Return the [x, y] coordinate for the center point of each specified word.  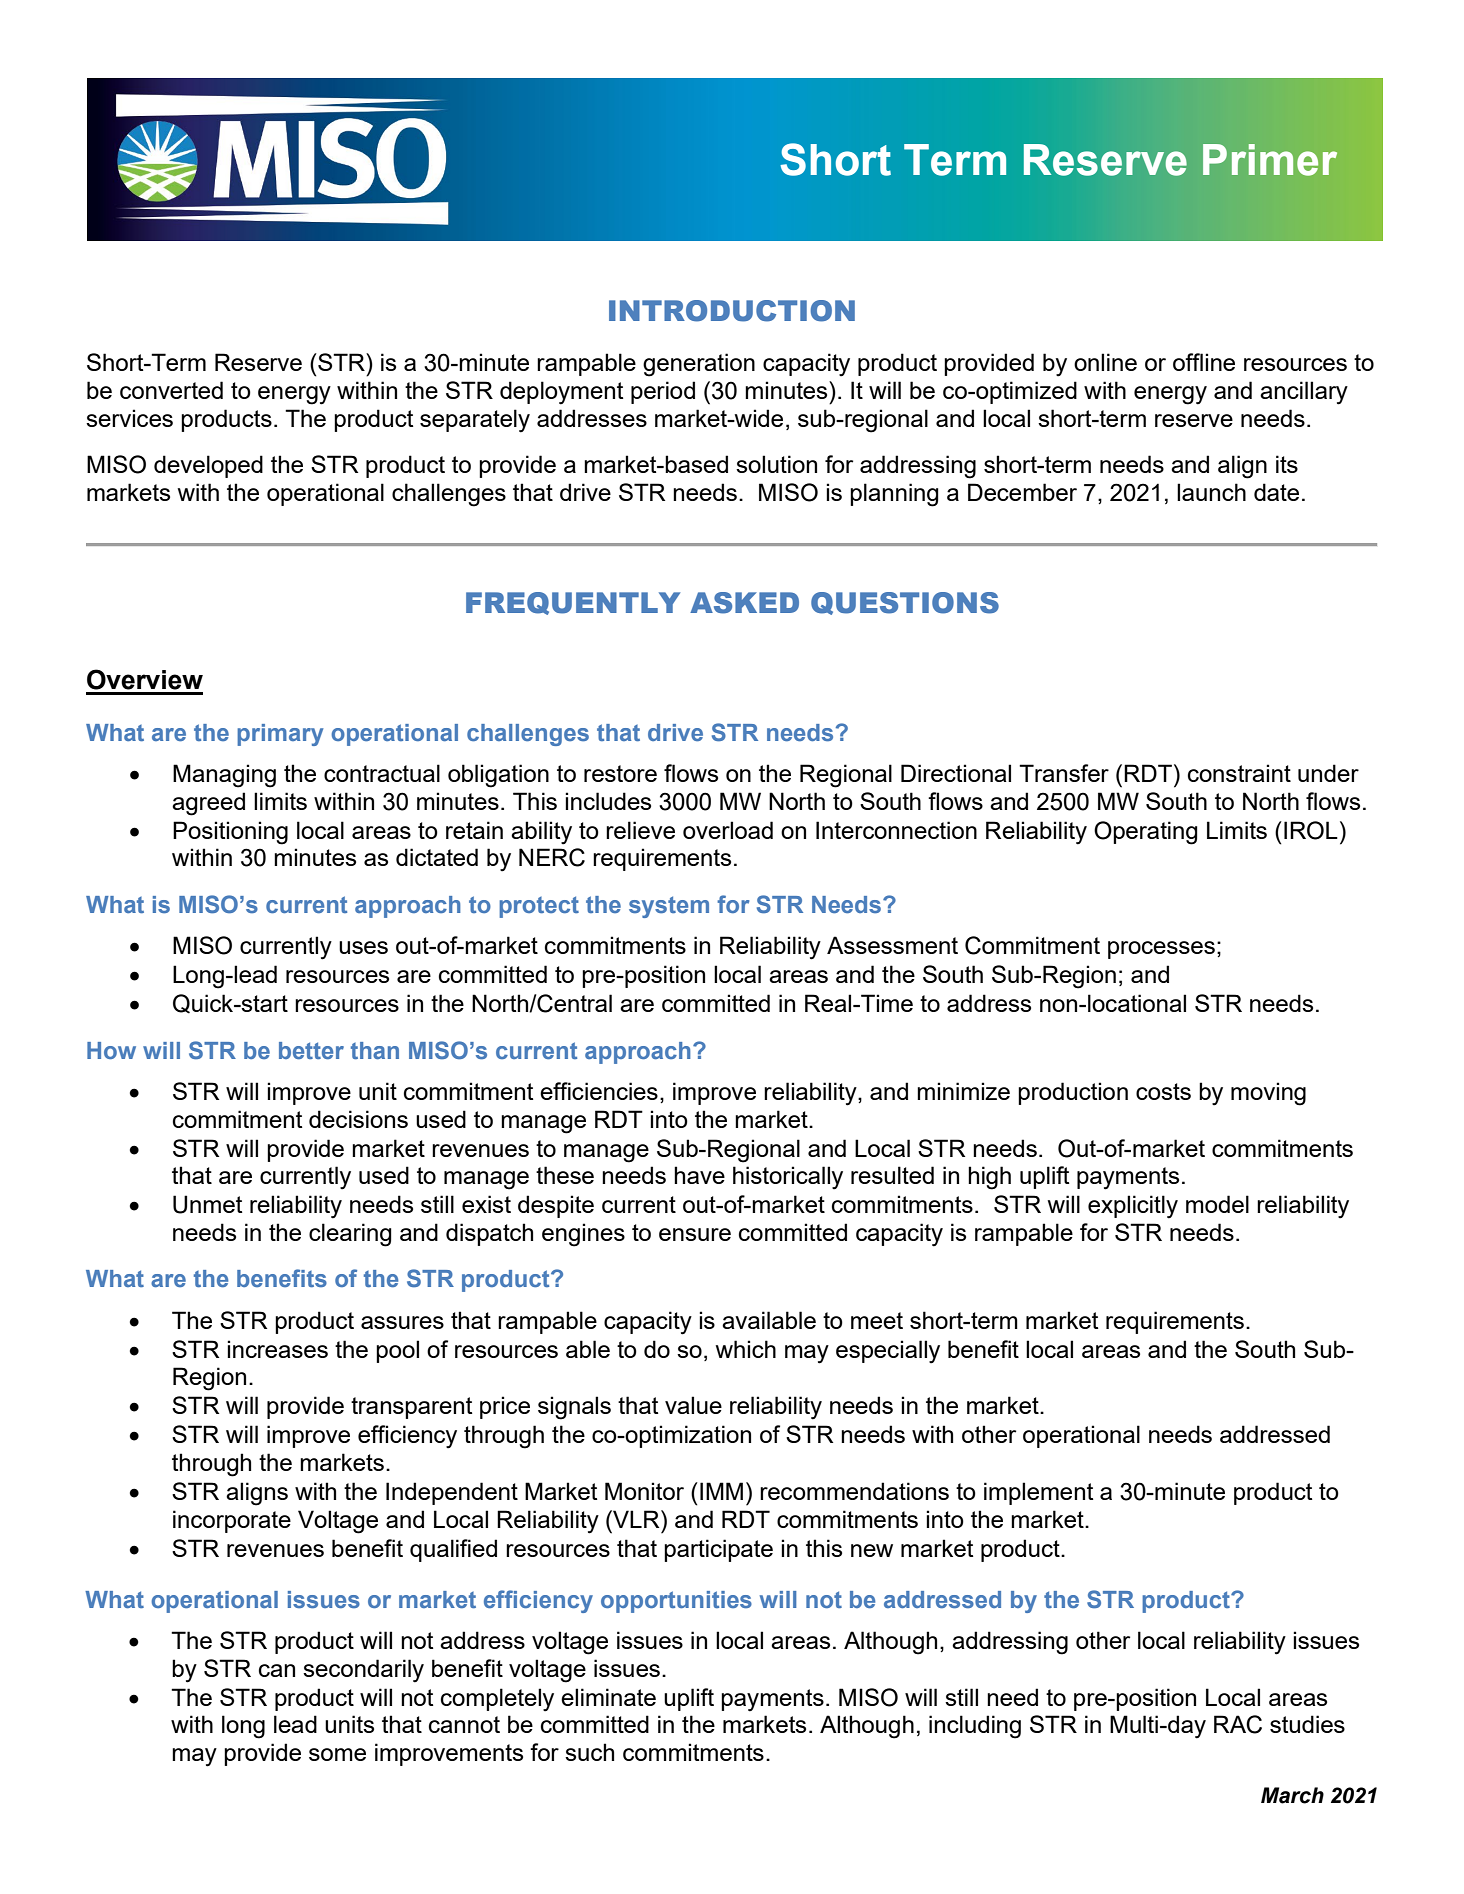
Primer [1270, 160]
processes [1161, 950]
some [337, 1754]
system [669, 907]
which [745, 1349]
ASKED [744, 603]
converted [171, 390]
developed [208, 466]
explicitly [1133, 1207]
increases [277, 1349]
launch [1211, 492]
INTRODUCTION [732, 311]
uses [363, 947]
